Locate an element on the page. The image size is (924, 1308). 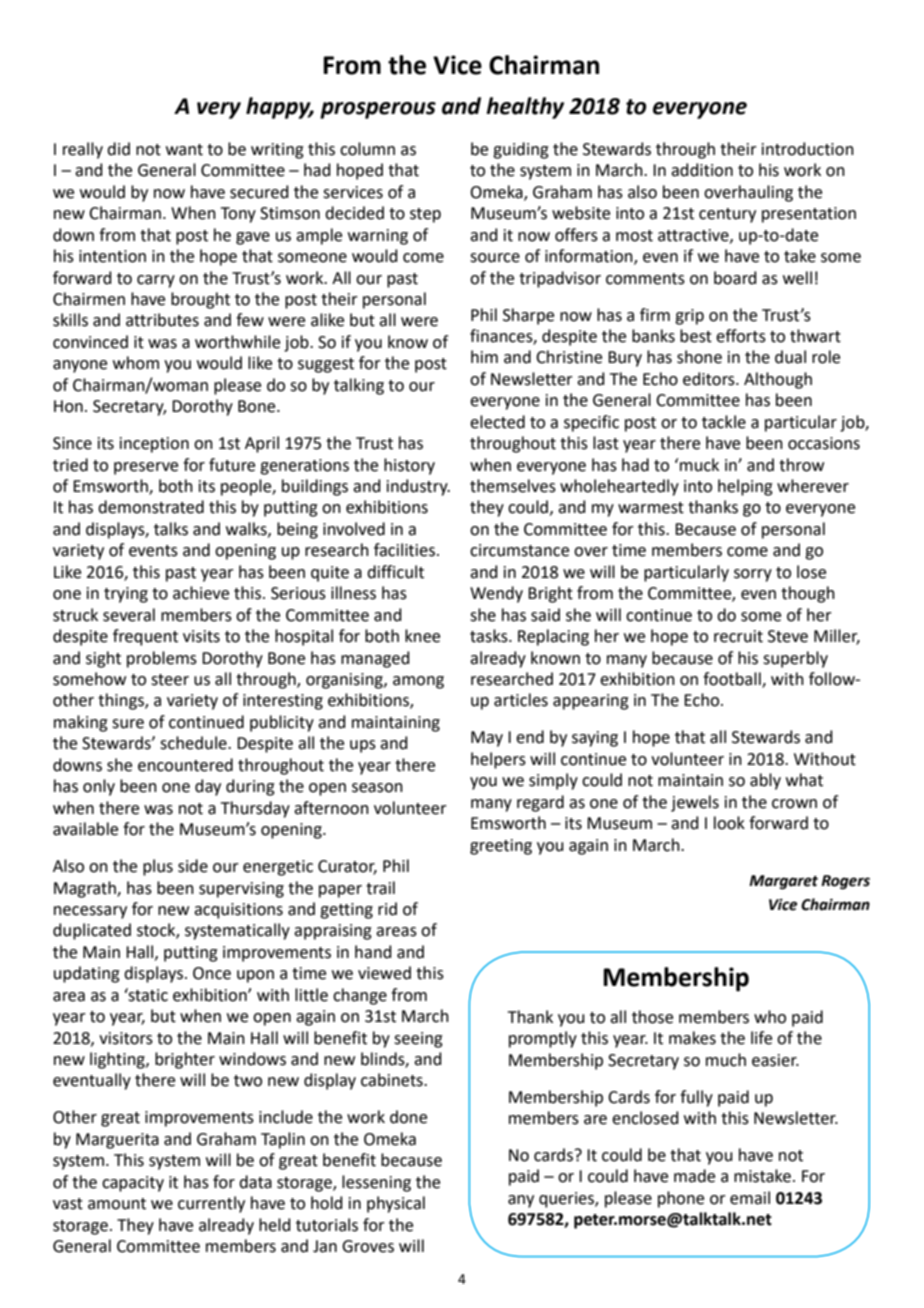
elected is located at coordinates (497, 422).
